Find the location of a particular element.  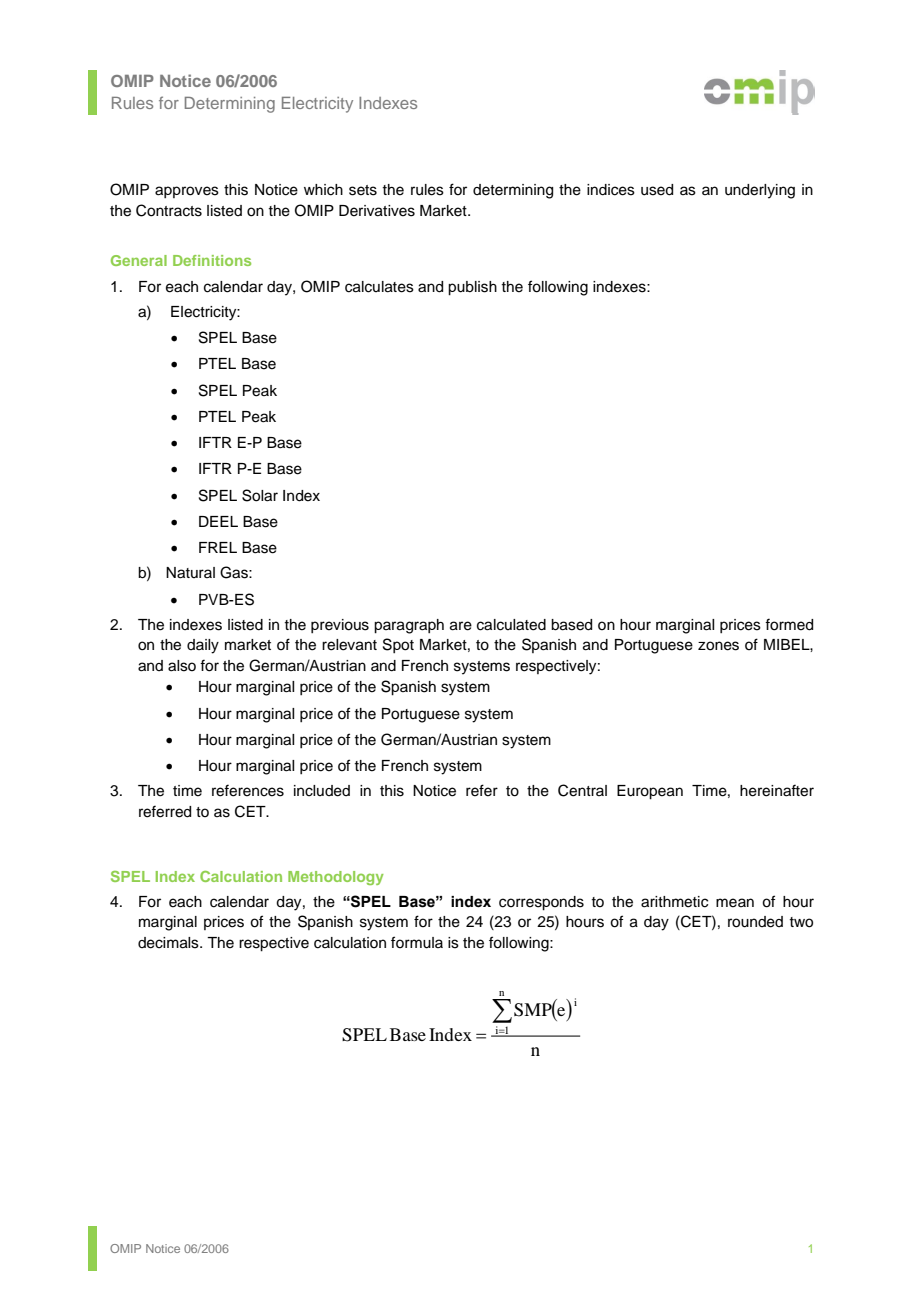

mean is located at coordinates (735, 903).
